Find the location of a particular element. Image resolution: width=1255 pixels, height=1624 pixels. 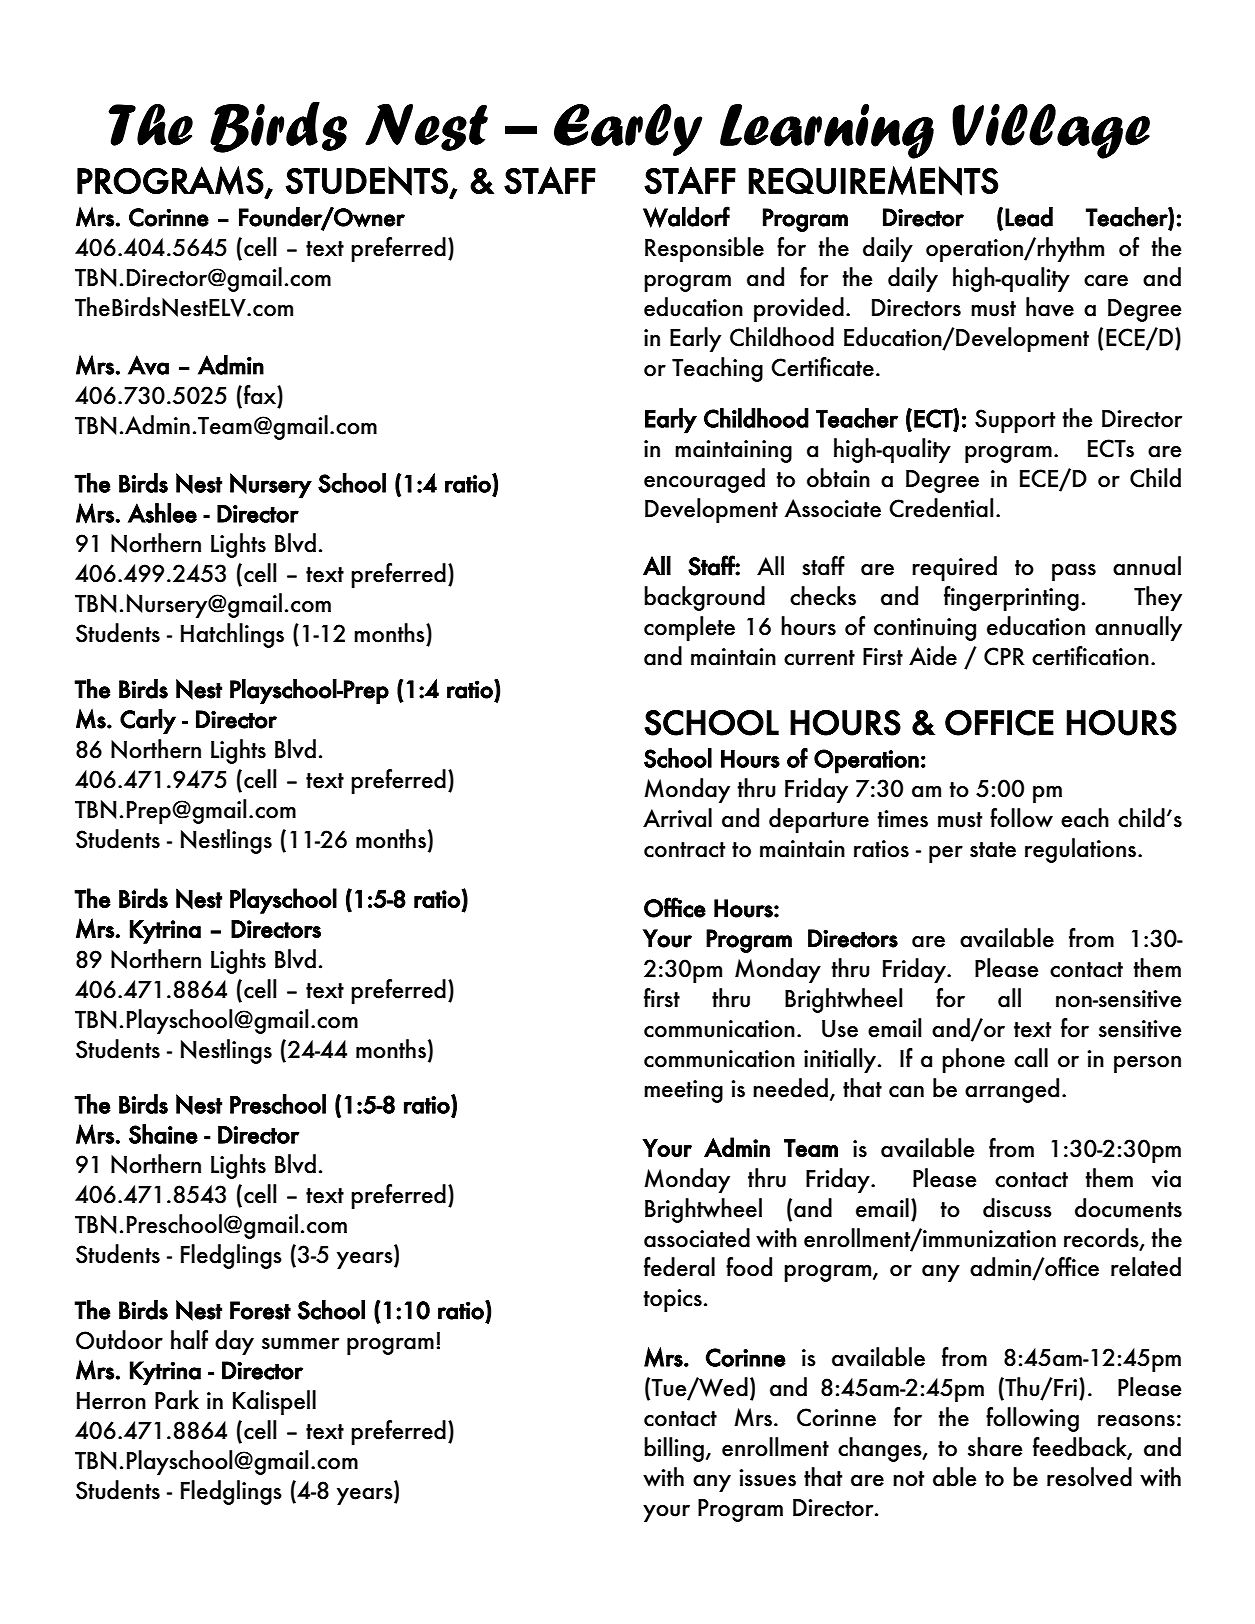

Park is located at coordinates (177, 1400).
